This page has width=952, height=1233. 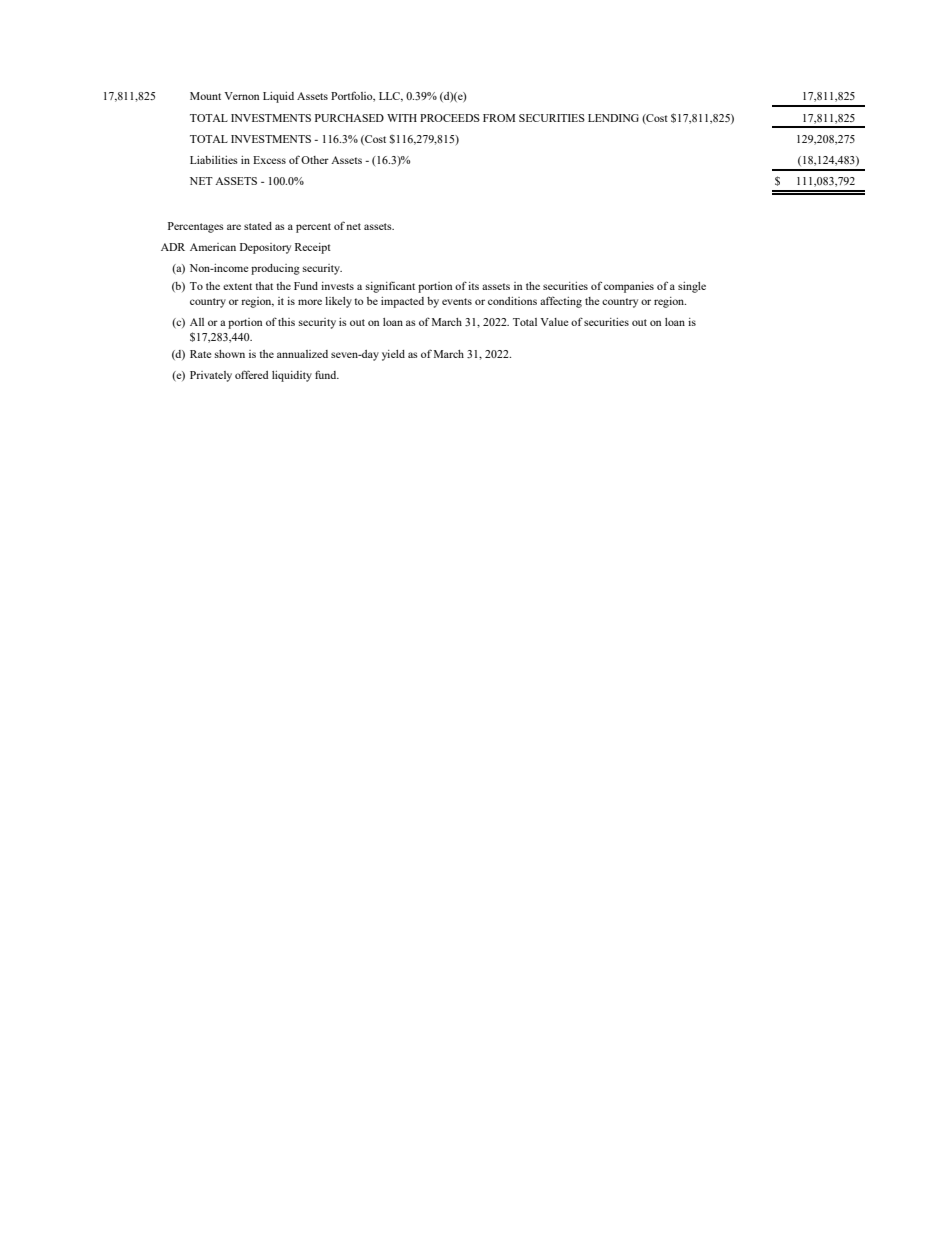 I want to click on are, so click(x=234, y=227).
